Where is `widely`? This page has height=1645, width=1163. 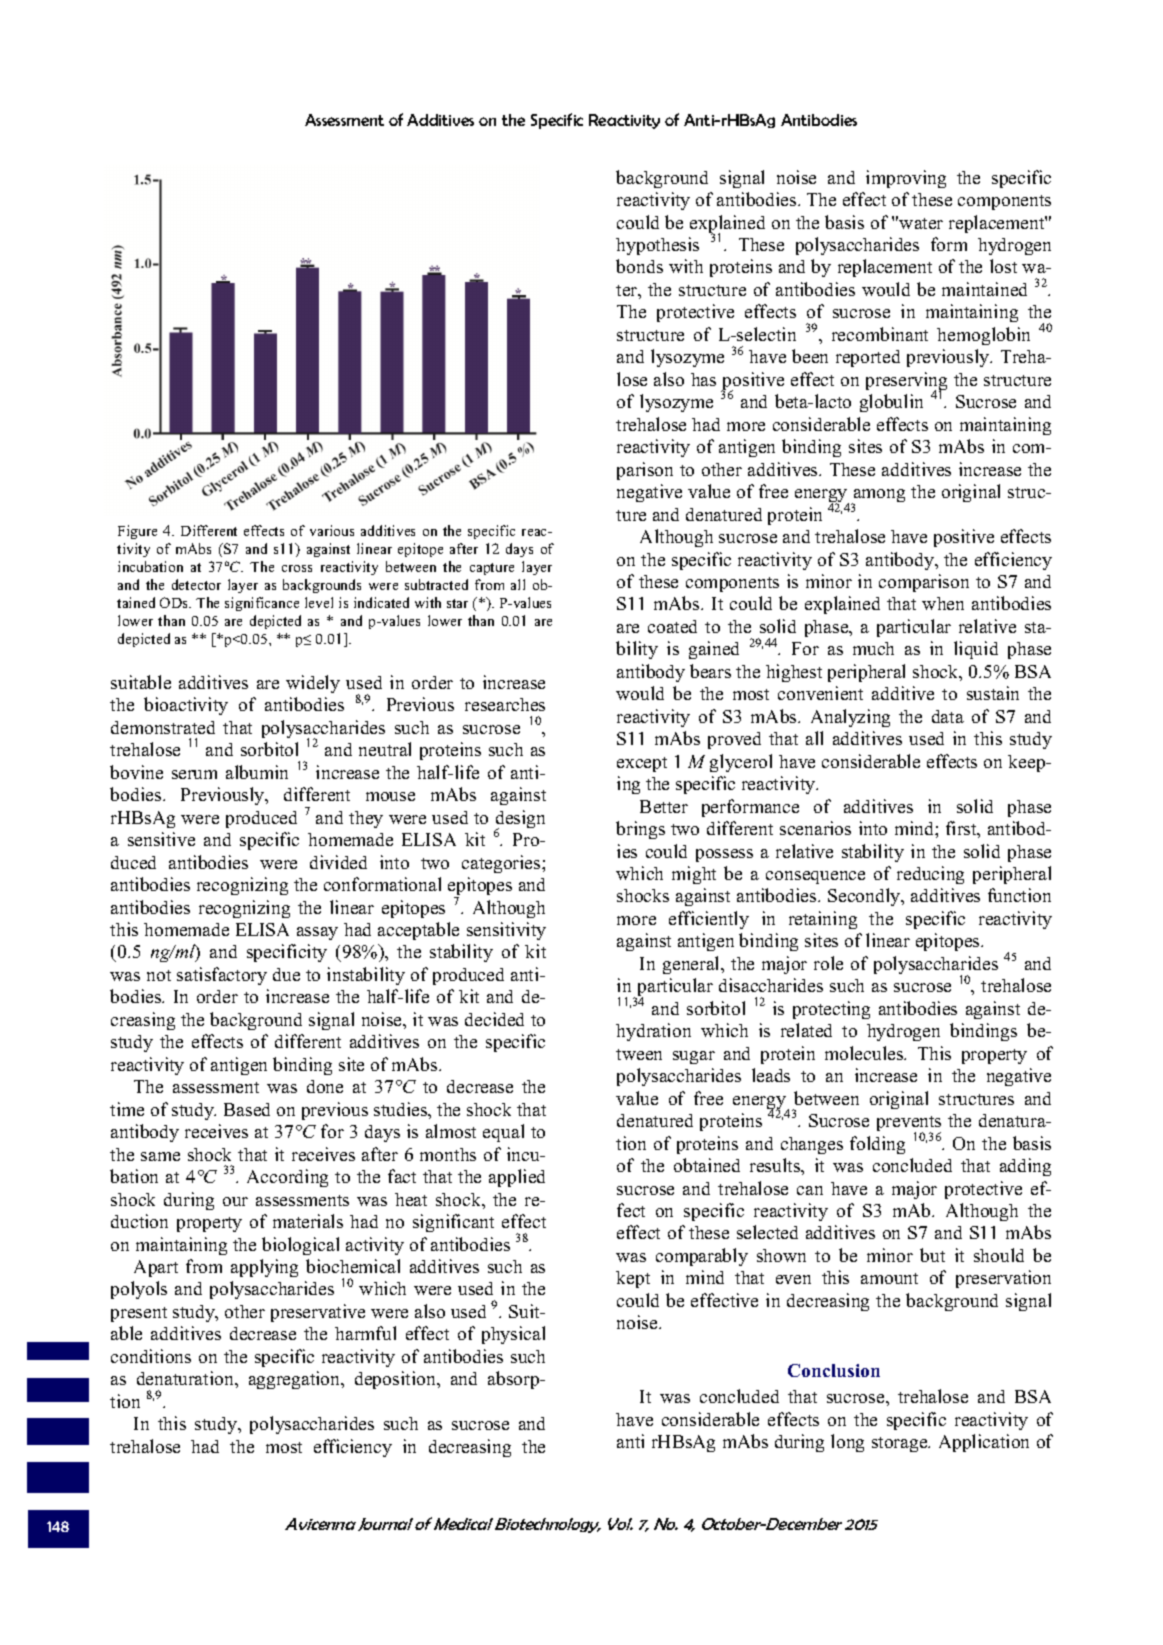
widely is located at coordinates (313, 684).
